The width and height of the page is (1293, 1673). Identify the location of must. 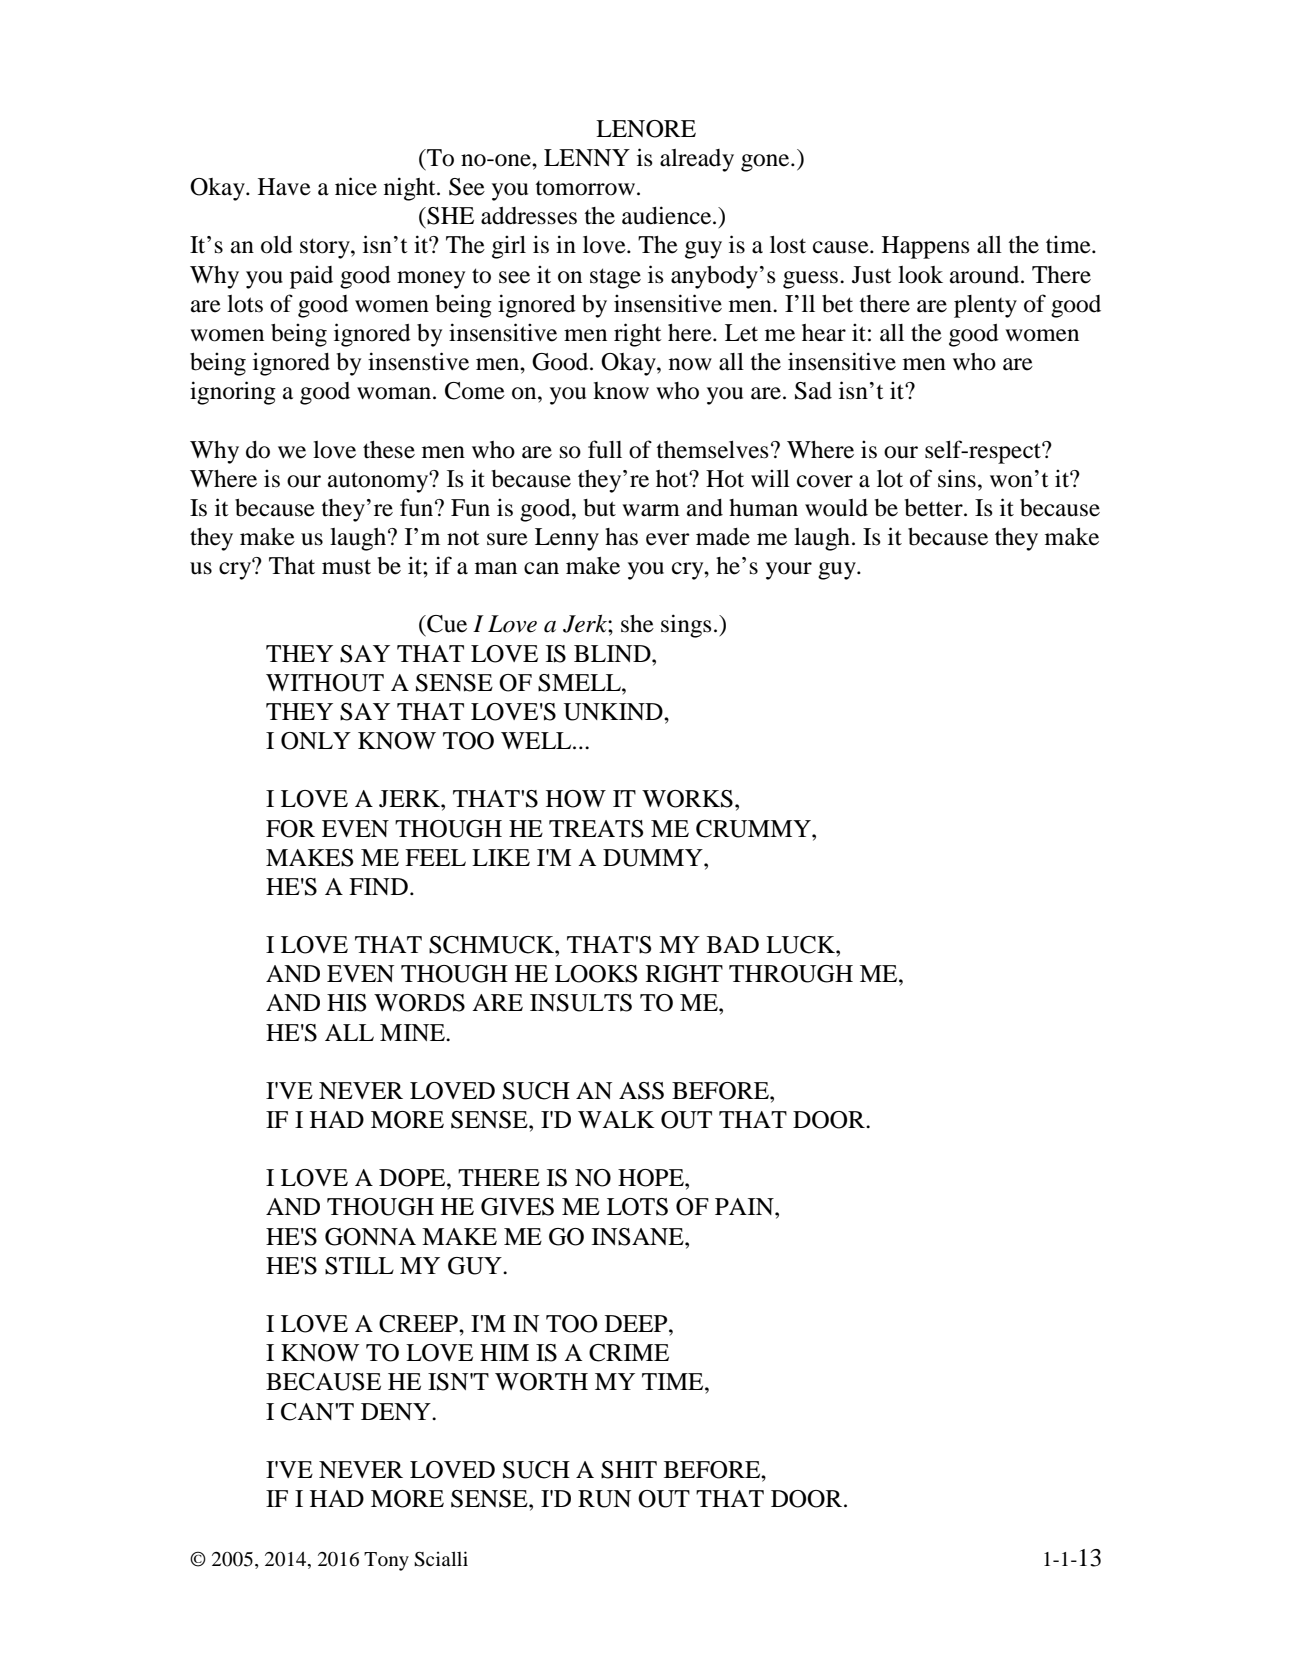
(346, 567).
